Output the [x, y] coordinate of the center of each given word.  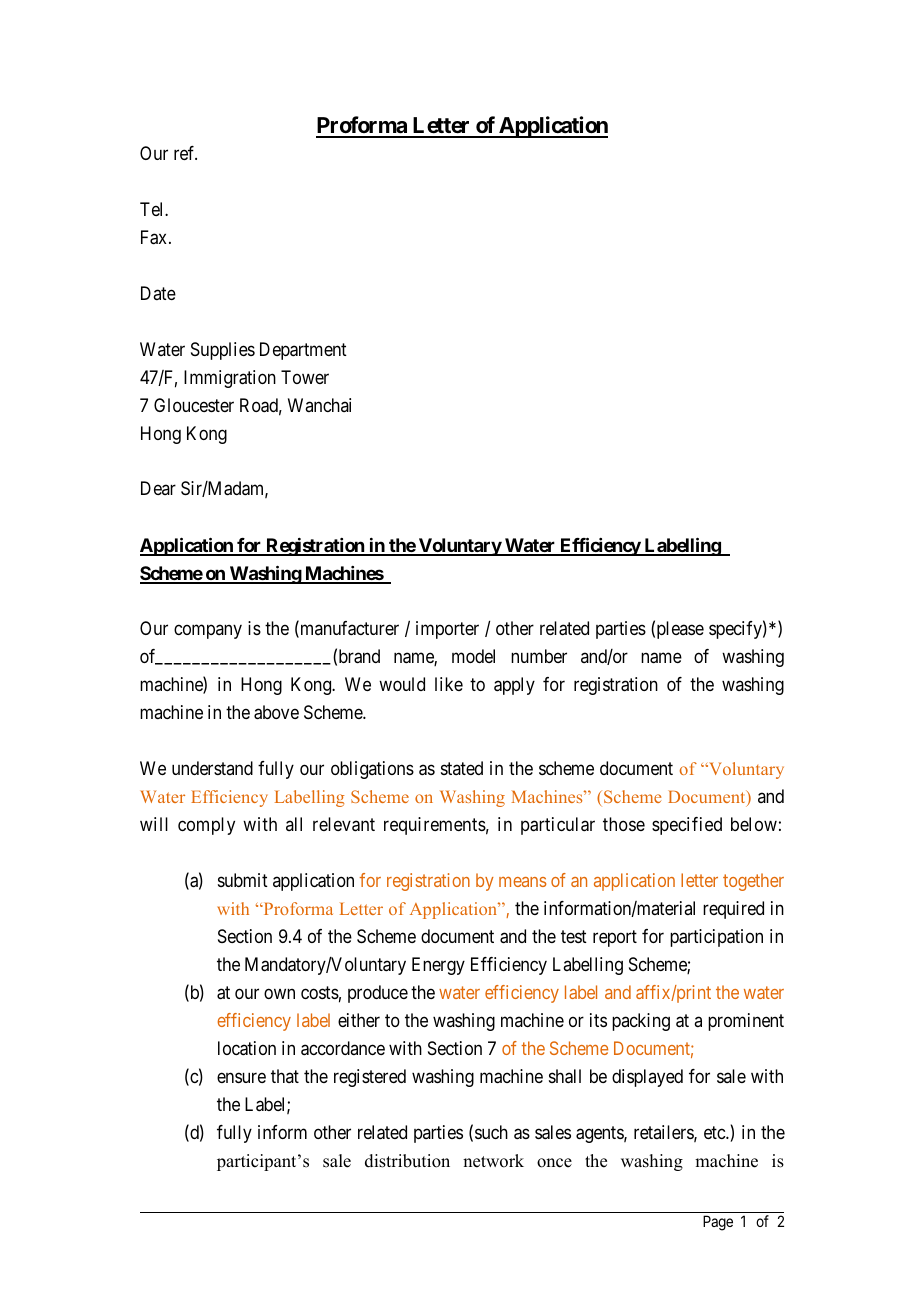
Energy [438, 966]
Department [303, 351]
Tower [305, 377]
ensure [241, 1077]
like [449, 684]
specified [687, 826]
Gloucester [194, 405]
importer [447, 630]
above [276, 712]
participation [716, 938]
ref [185, 153]
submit [243, 880]
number [539, 656]
